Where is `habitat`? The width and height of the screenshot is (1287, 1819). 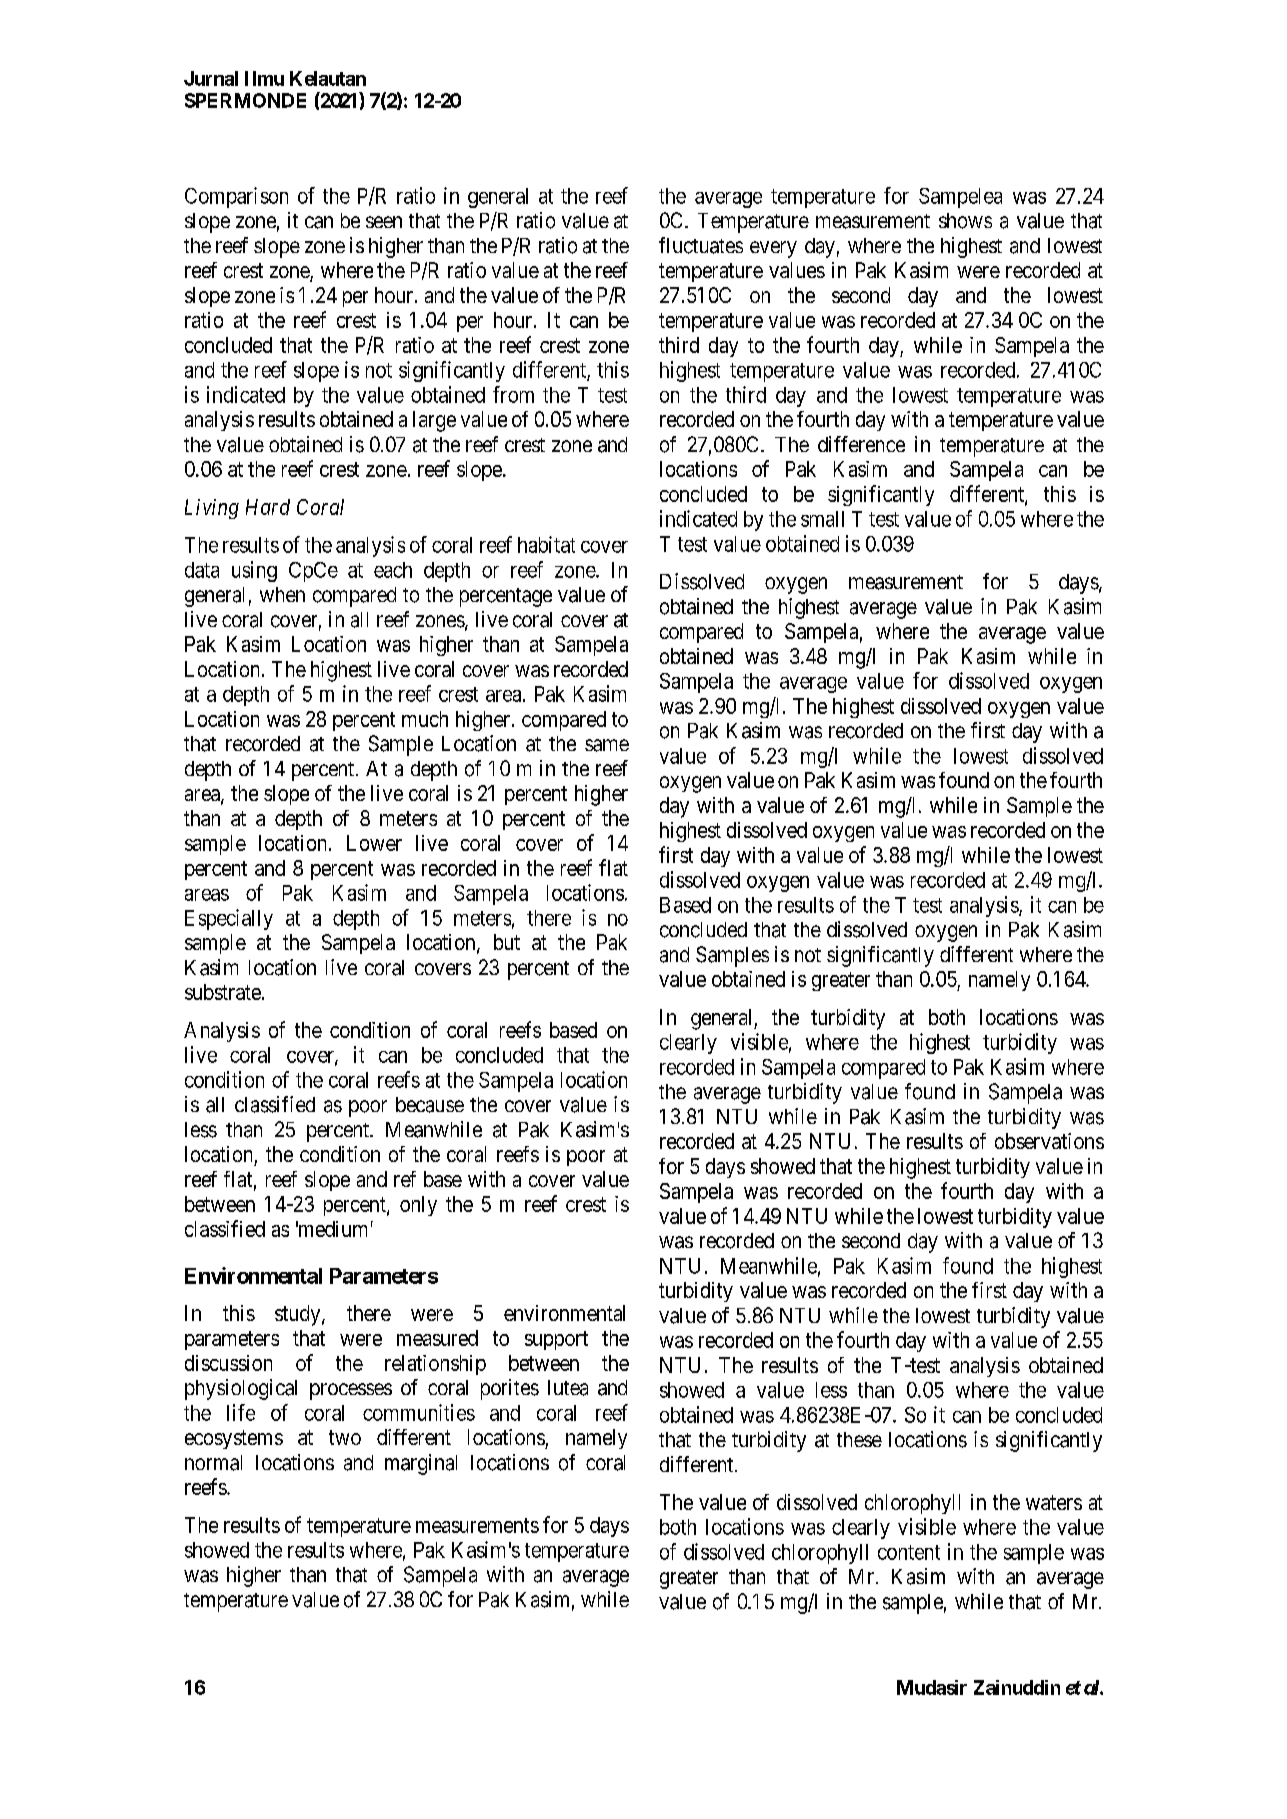 habitat is located at coordinates (546, 544).
